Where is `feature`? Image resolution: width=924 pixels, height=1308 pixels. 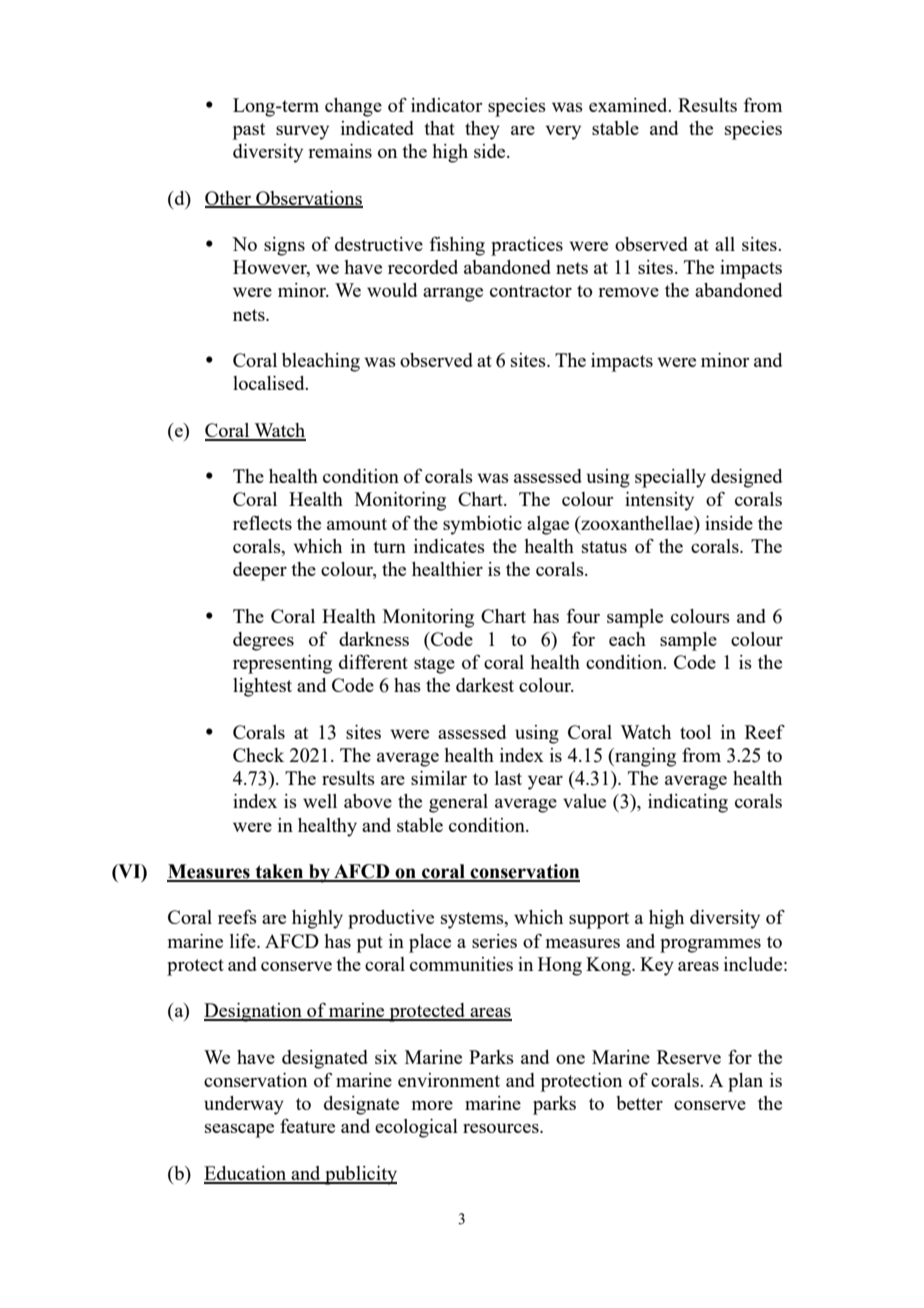
feature is located at coordinates (307, 1126).
